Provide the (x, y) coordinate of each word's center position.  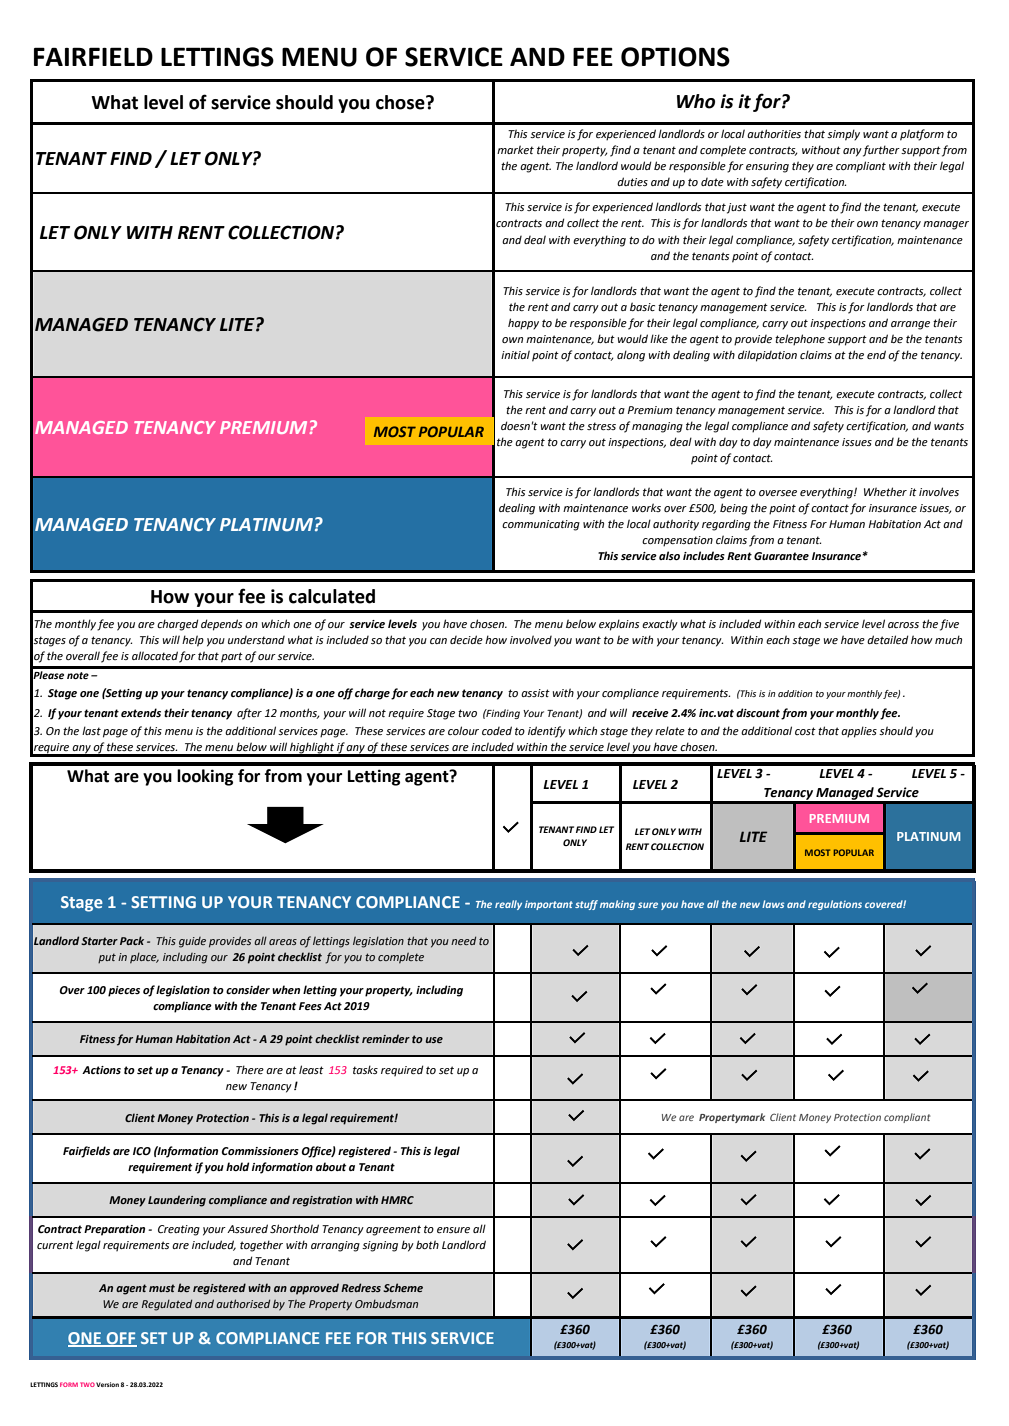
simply (843, 135)
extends (141, 712)
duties (632, 181)
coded (497, 730)
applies (859, 732)
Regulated (167, 1305)
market (515, 149)
